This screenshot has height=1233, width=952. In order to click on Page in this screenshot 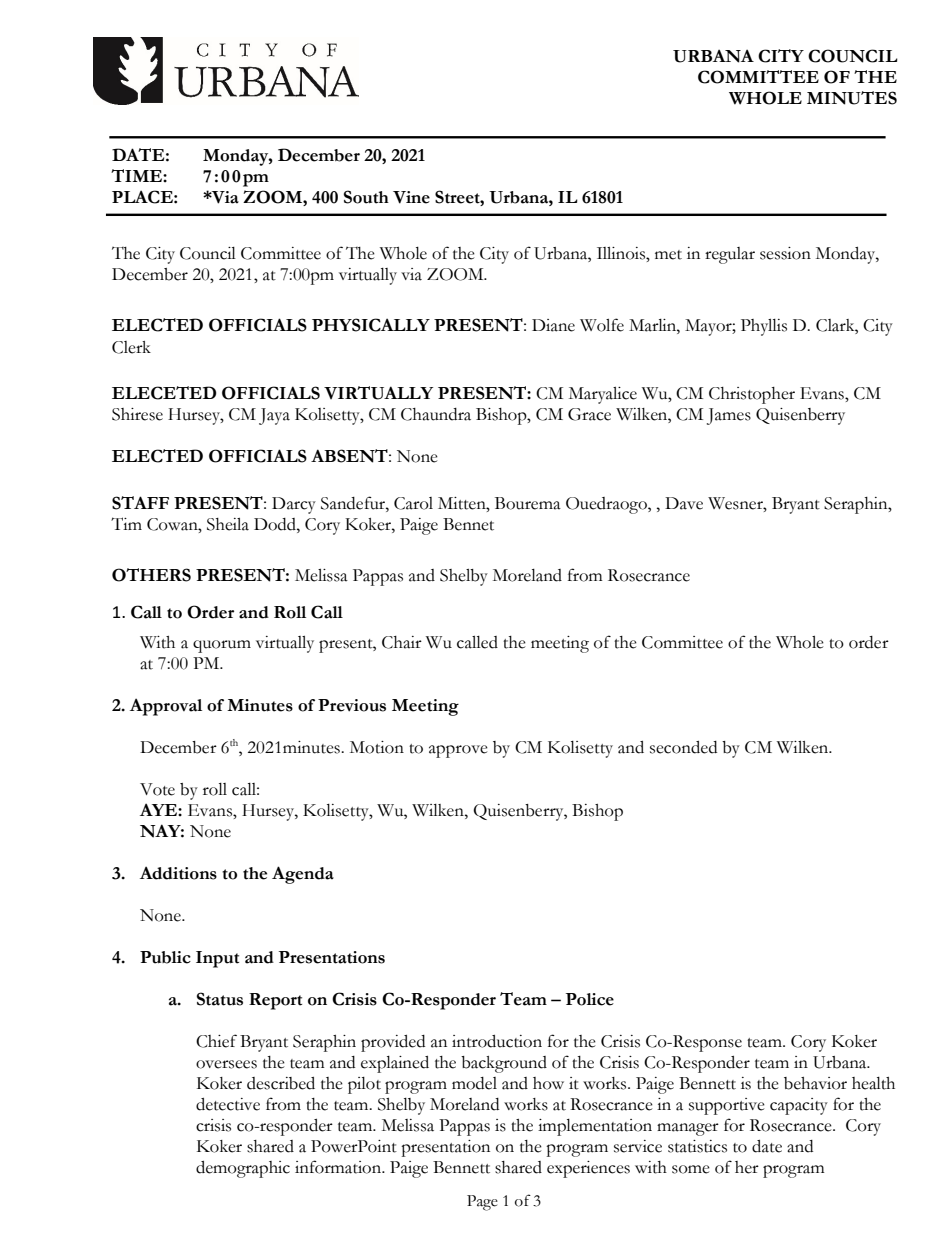, I will do `click(482, 1203)`.
